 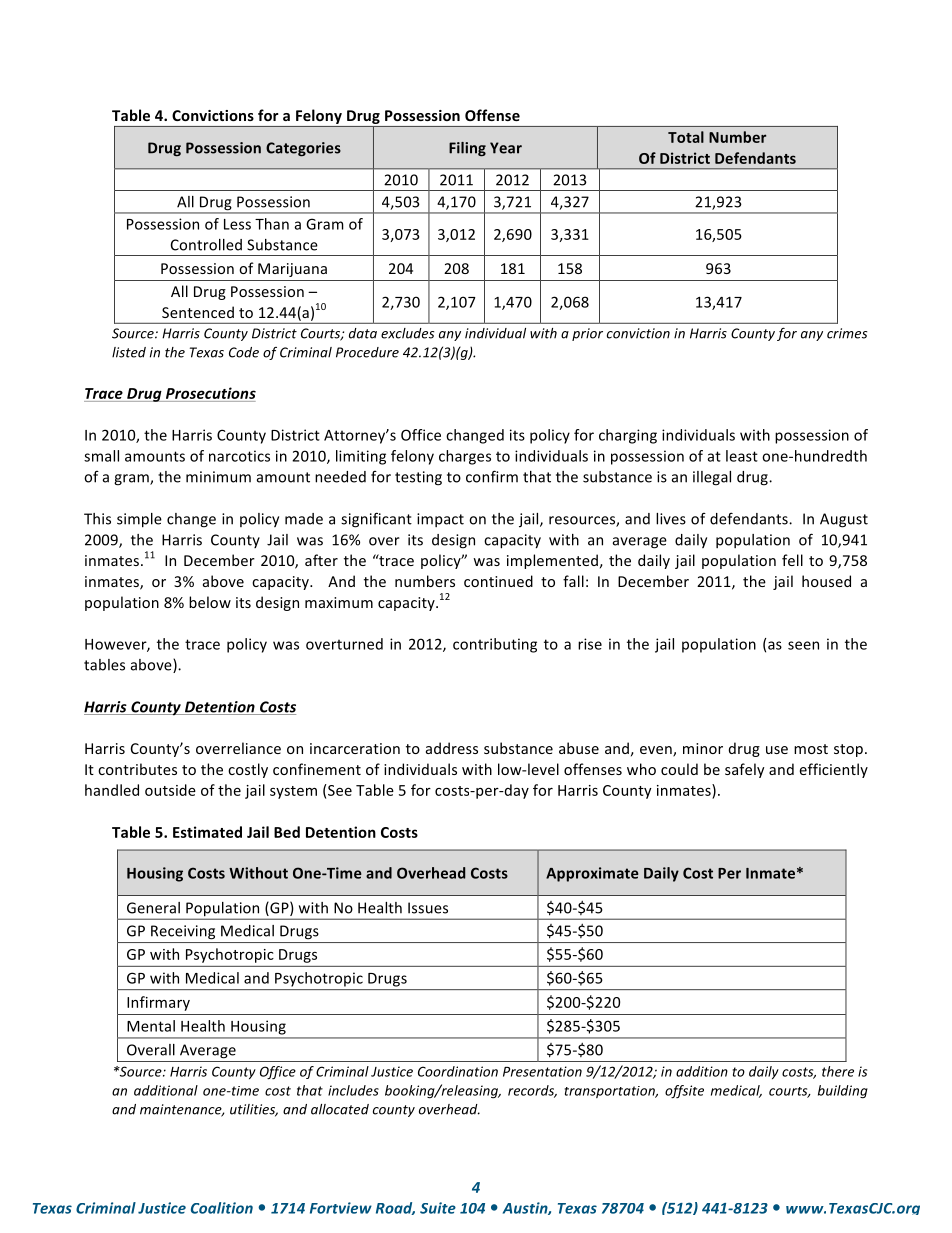 What do you see at coordinates (843, 1092) in the screenshot?
I see `building` at bounding box center [843, 1092].
